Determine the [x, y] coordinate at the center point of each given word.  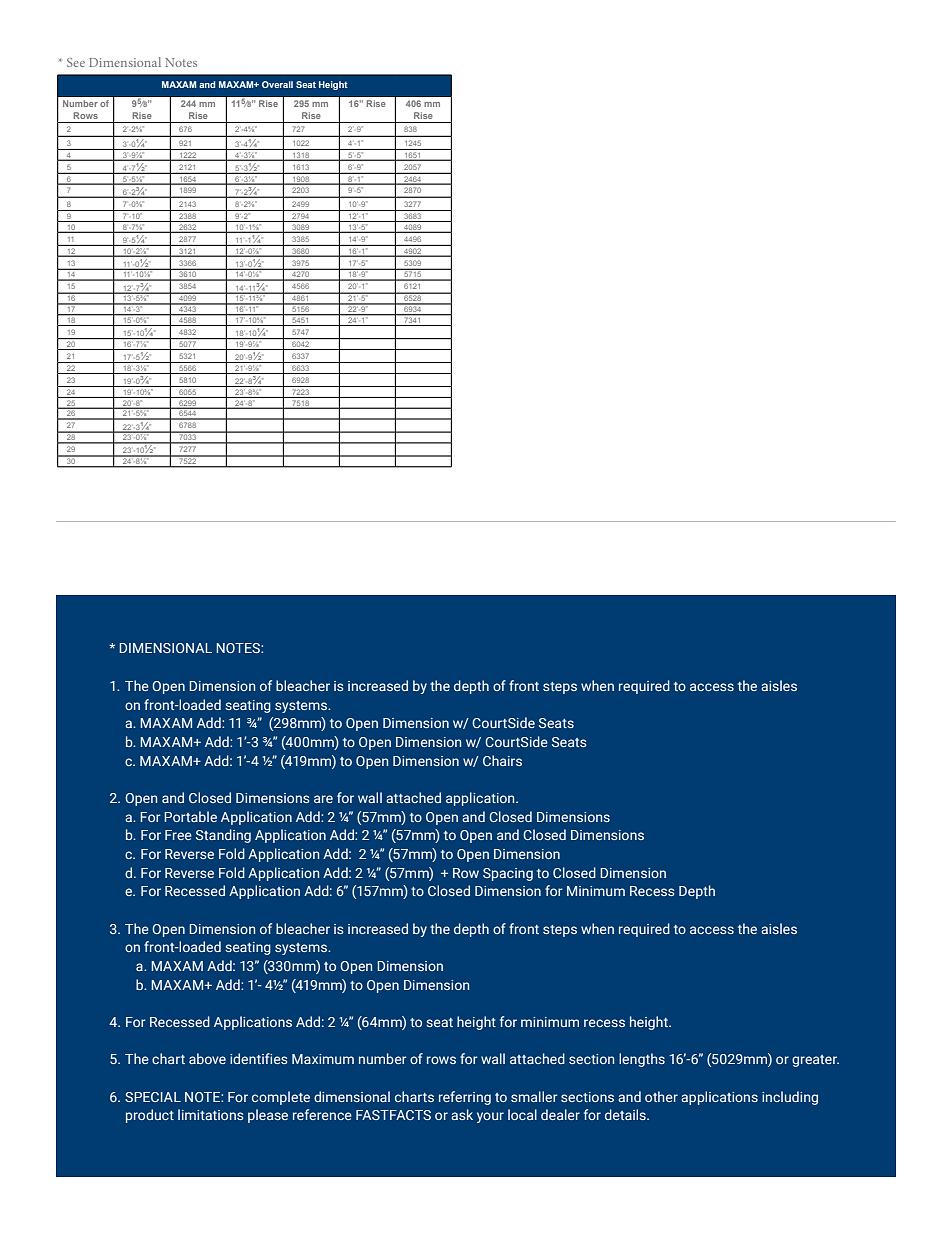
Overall [277, 84]
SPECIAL [153, 1097]
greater [815, 1061]
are [323, 799]
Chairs [502, 760]
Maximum [323, 1059]
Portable [190, 816]
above [207, 1058]
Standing [223, 836]
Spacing [508, 874]
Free [178, 835]
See [76, 62]
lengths [642, 1060]
